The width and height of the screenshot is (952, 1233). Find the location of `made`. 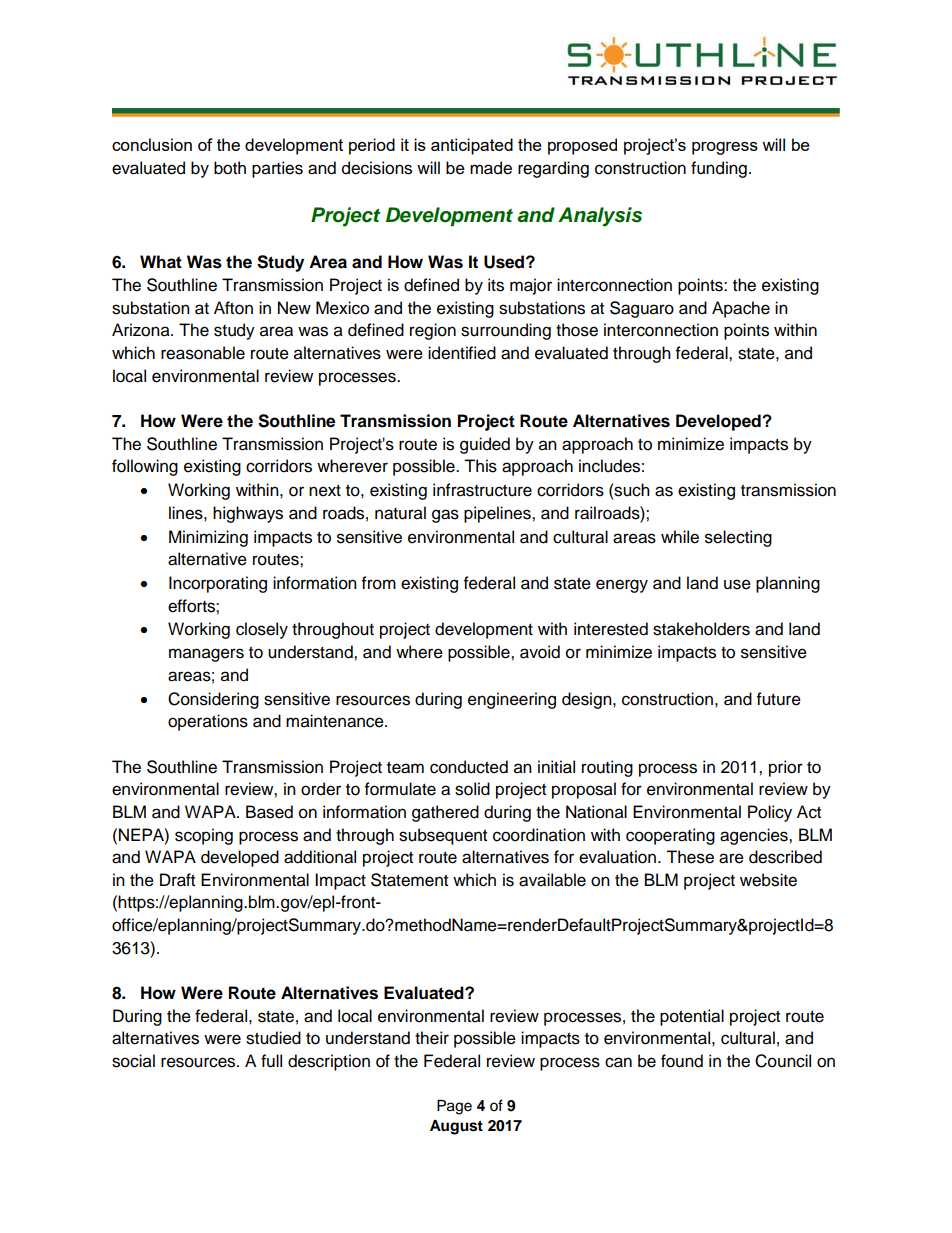

made is located at coordinates (491, 168).
